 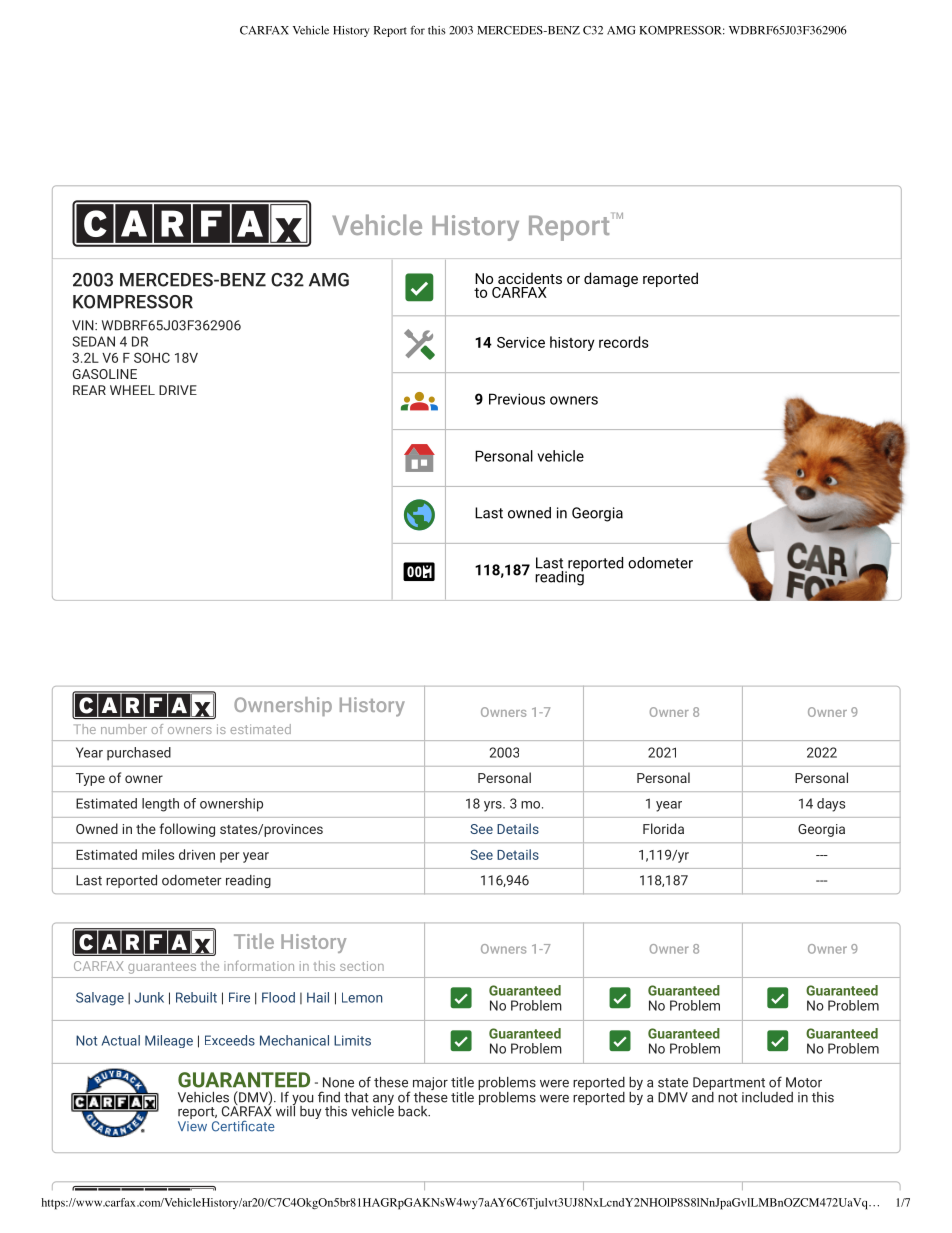 I want to click on miles, so click(x=158, y=854).
